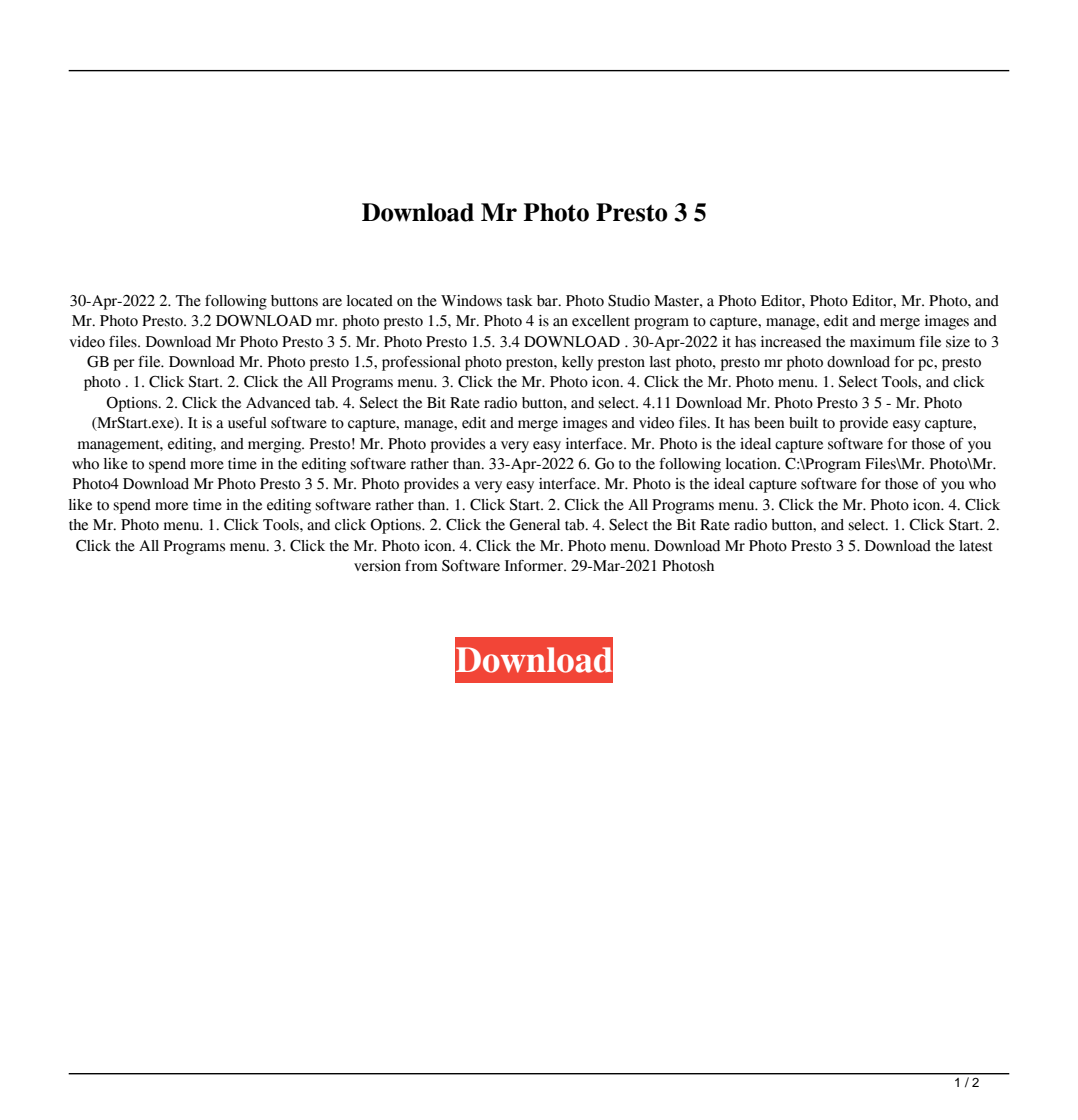 The image size is (1078, 1120). What do you see at coordinates (377, 566) in the screenshot?
I see `version` at bounding box center [377, 566].
